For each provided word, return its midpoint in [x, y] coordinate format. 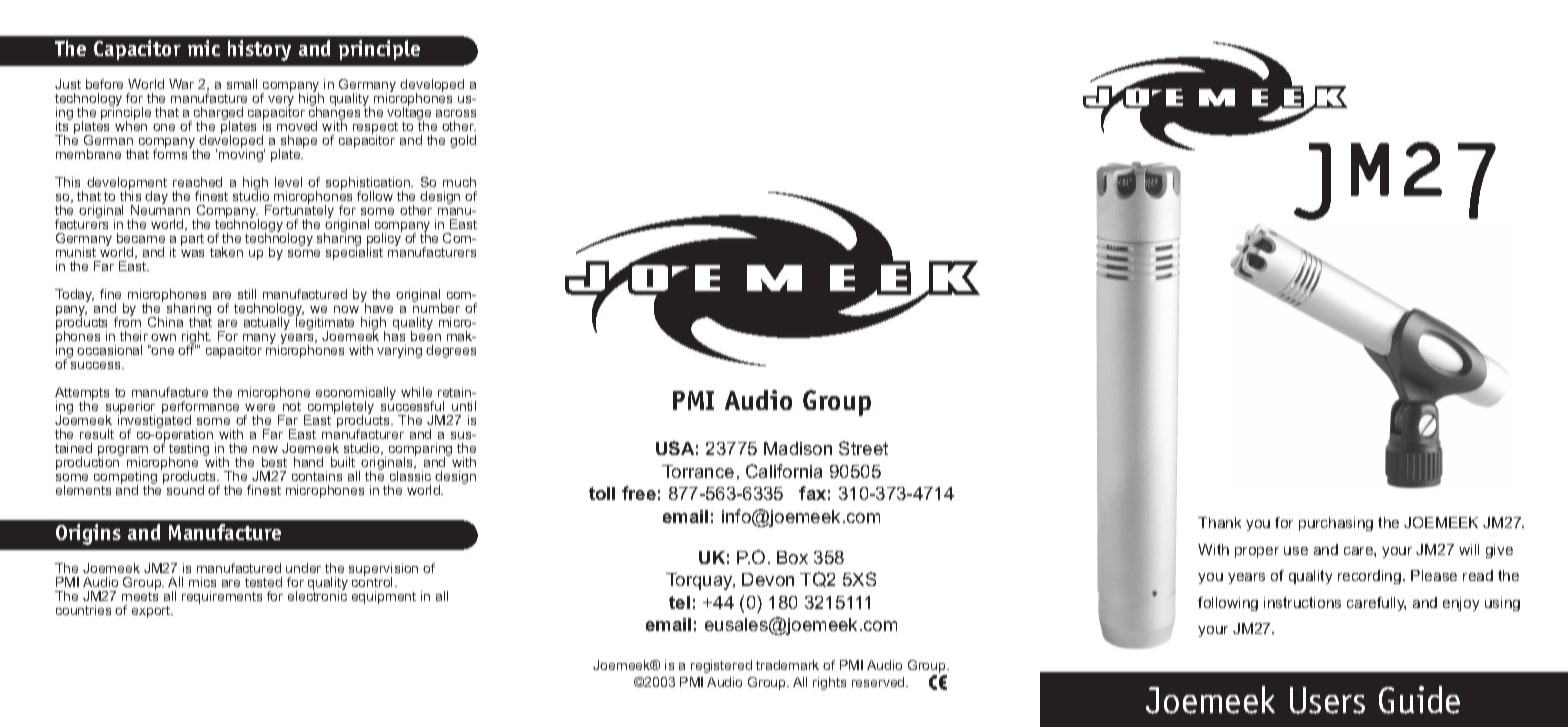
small [242, 84]
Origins [88, 534]
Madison [798, 448]
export [152, 612]
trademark [787, 665]
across [456, 113]
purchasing [1336, 524]
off [187, 349]
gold [463, 141]
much [459, 182]
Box [792, 557]
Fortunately [299, 212]
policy [384, 240]
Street [863, 448]
